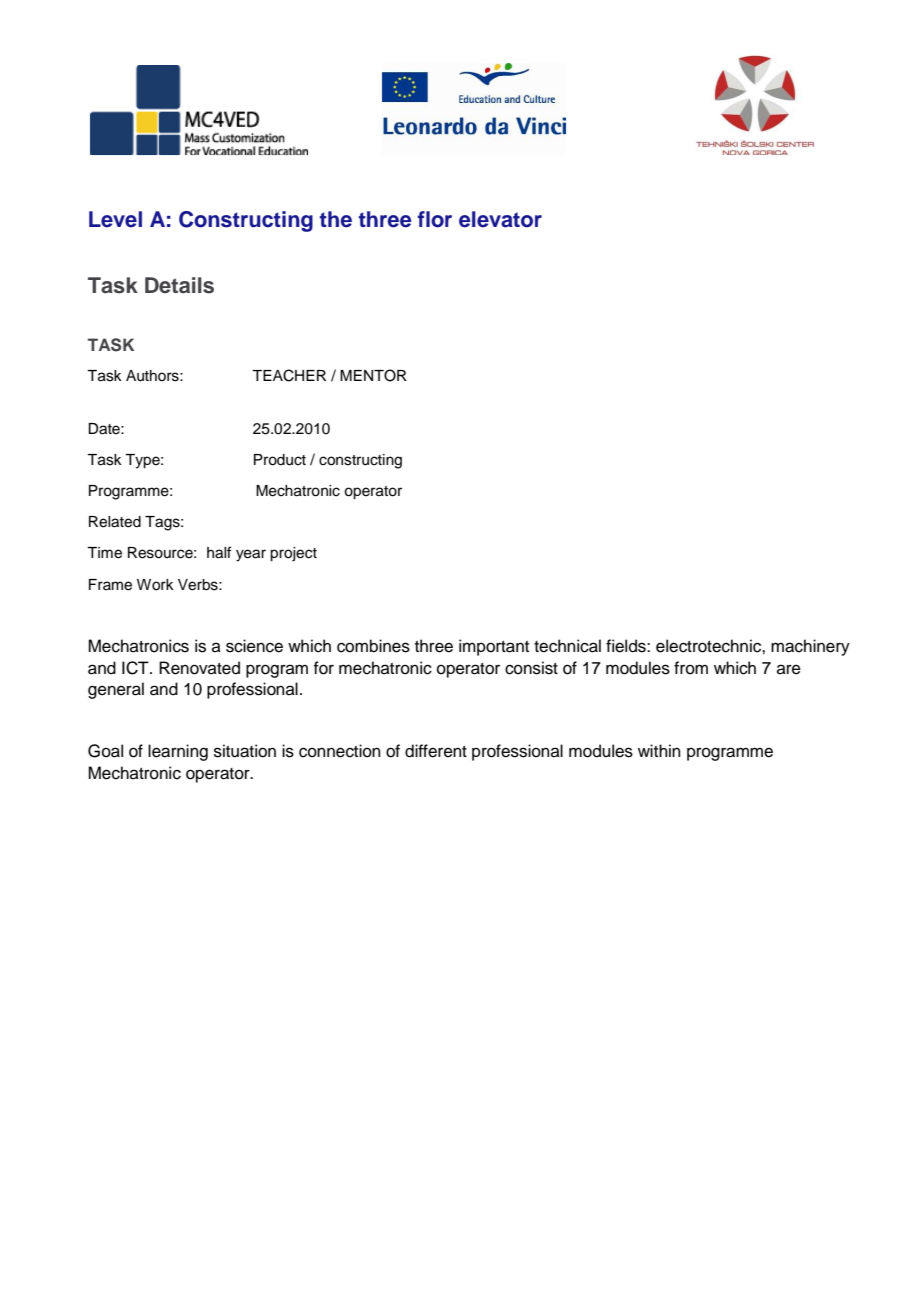  What do you see at coordinates (336, 219) in the document?
I see `the` at bounding box center [336, 219].
